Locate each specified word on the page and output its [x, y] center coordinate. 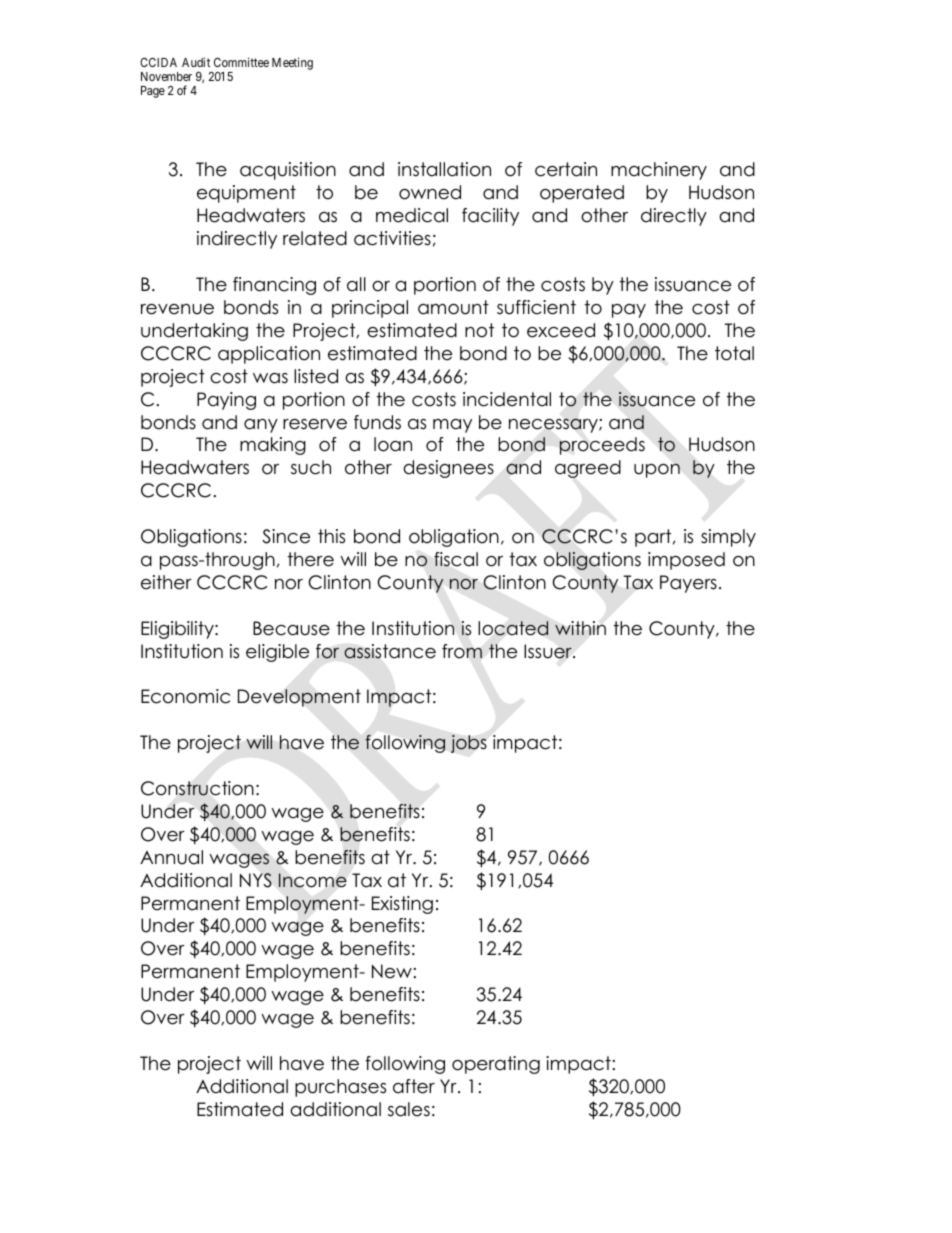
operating [496, 1065]
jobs [469, 744]
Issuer [549, 651]
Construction [197, 788]
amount [453, 307]
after [414, 1086]
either [166, 582]
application [269, 355]
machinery [659, 171]
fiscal [456, 559]
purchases [340, 1088]
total [734, 353]
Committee [241, 62]
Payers [688, 584]
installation [444, 169]
